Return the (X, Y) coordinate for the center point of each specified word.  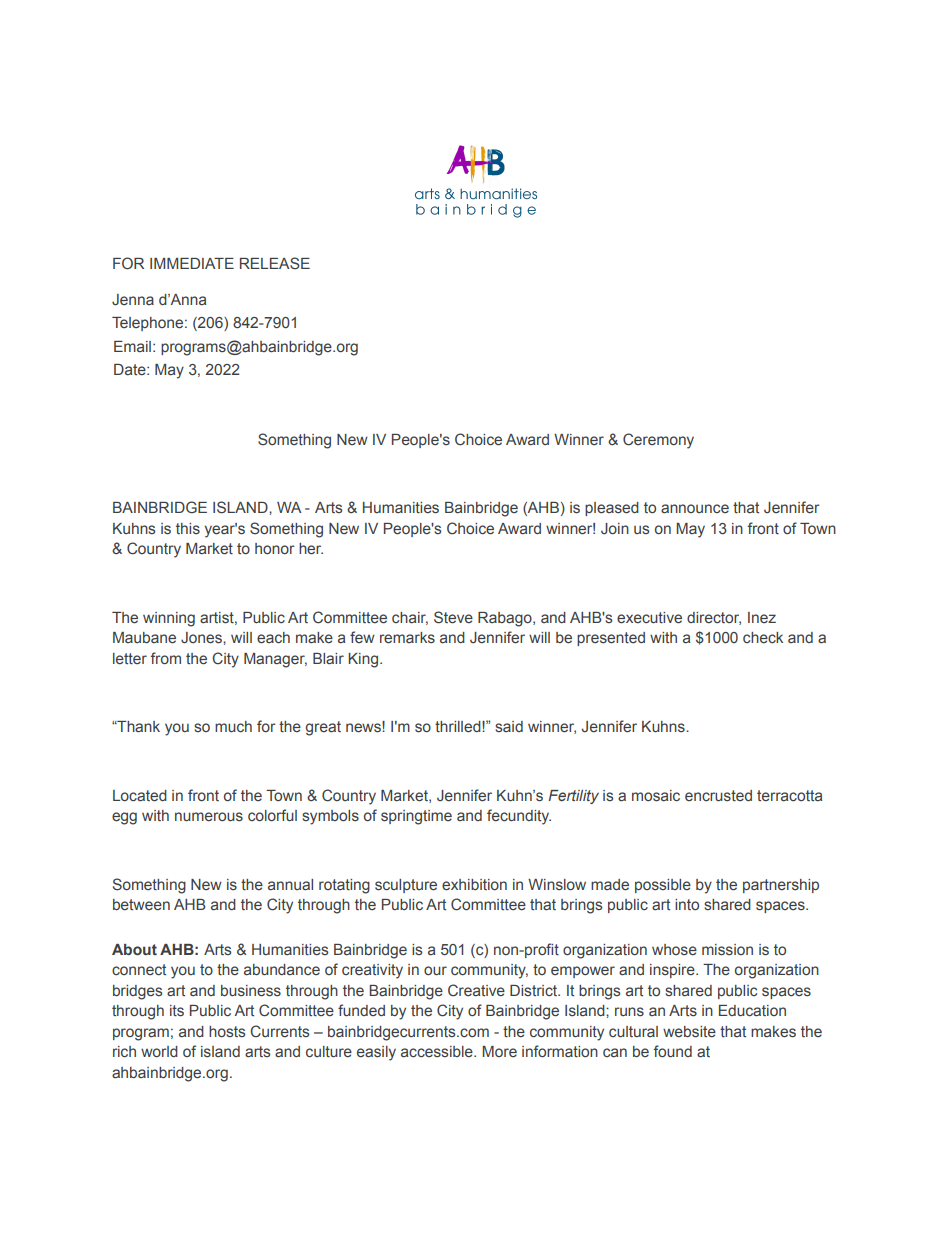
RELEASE (275, 263)
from (165, 658)
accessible (438, 1051)
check (763, 637)
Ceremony (658, 441)
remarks (407, 638)
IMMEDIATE (192, 263)
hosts (227, 1031)
